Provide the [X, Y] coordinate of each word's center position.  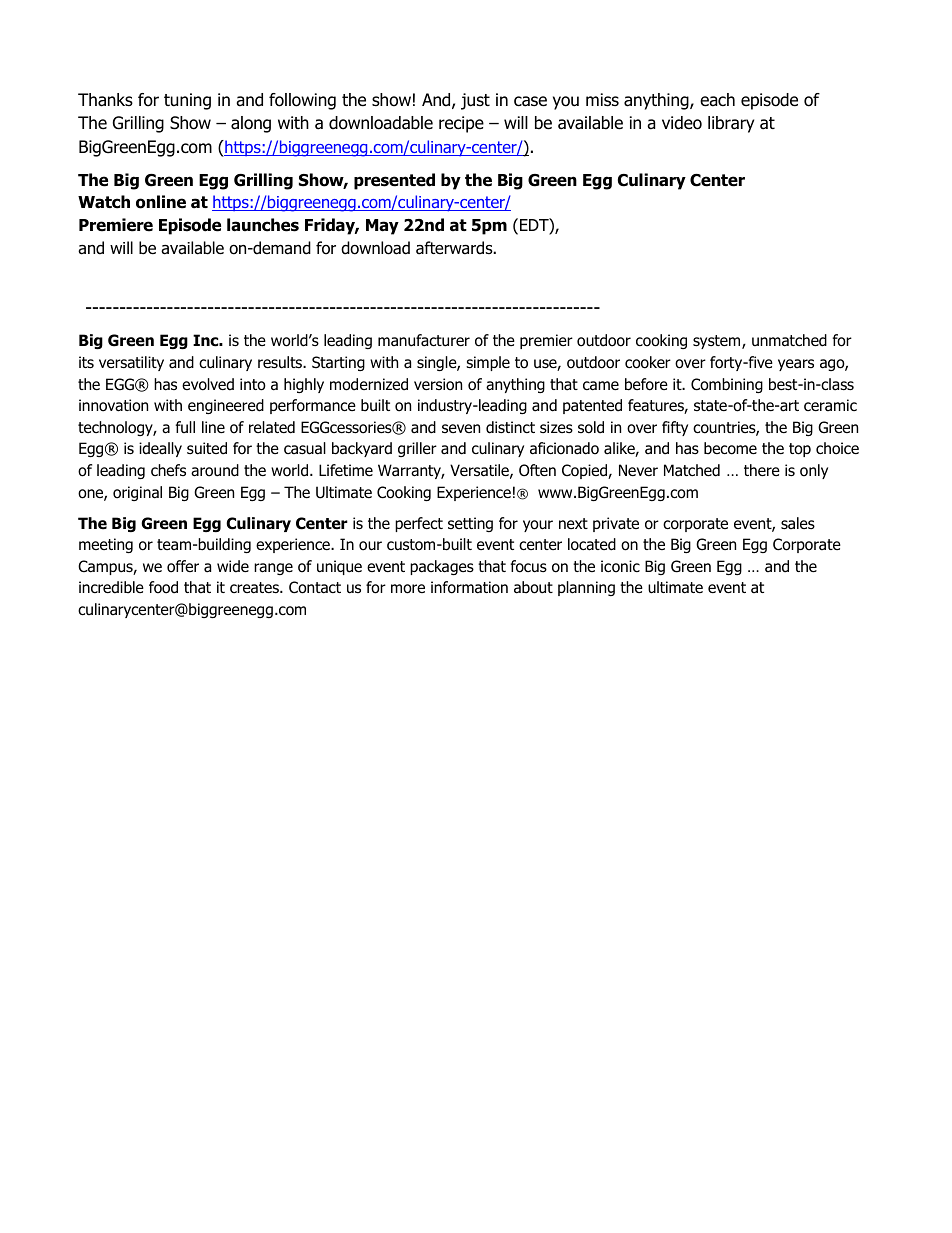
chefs [168, 470]
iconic [620, 566]
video [682, 123]
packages [442, 567]
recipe [461, 124]
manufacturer [424, 340]
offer [183, 566]
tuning [187, 101]
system [718, 342]
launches [263, 225]
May [382, 227]
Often [537, 470]
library [731, 124]
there [762, 470]
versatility [131, 363]
